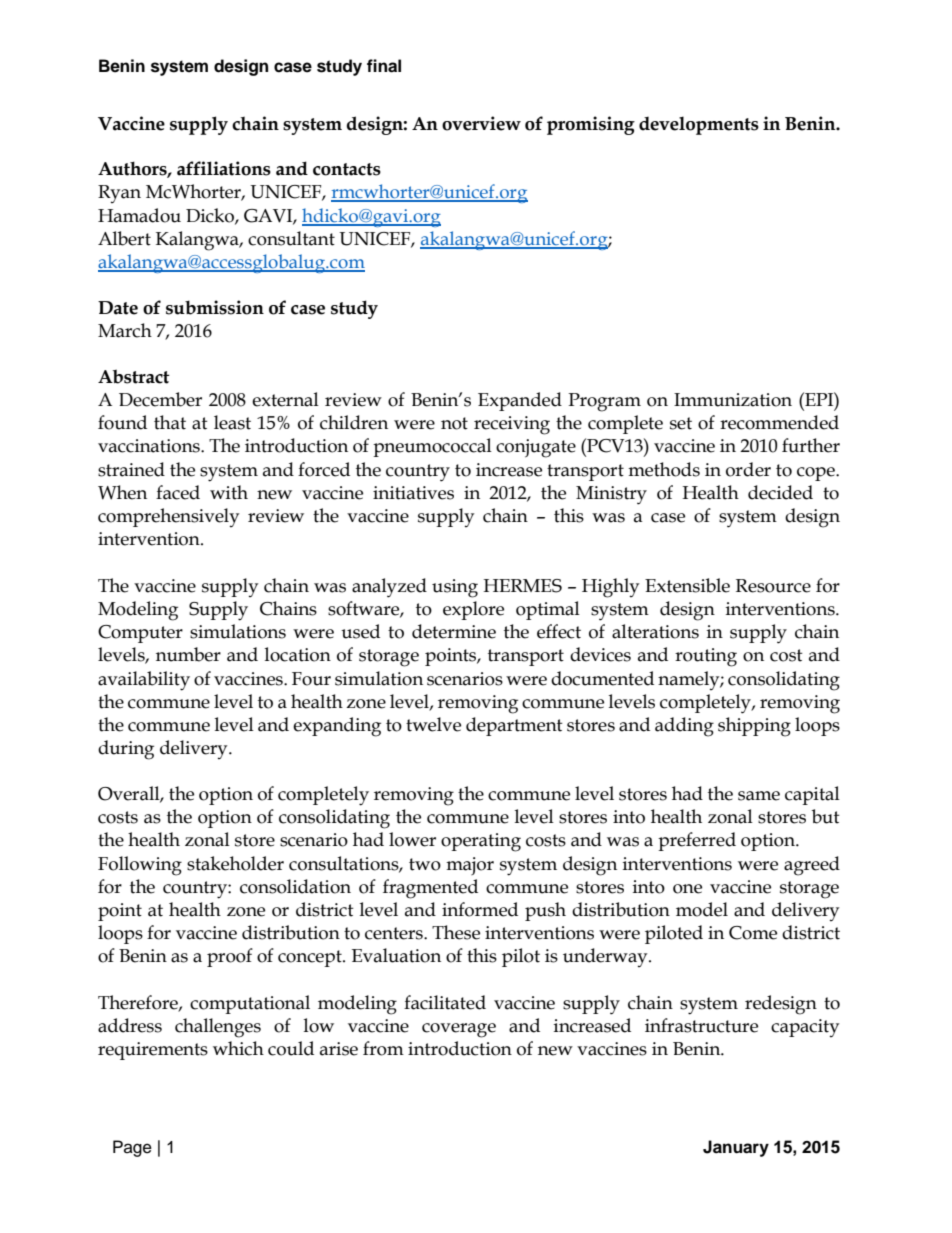 The image size is (952, 1233). I want to click on twelve, so click(433, 724).
